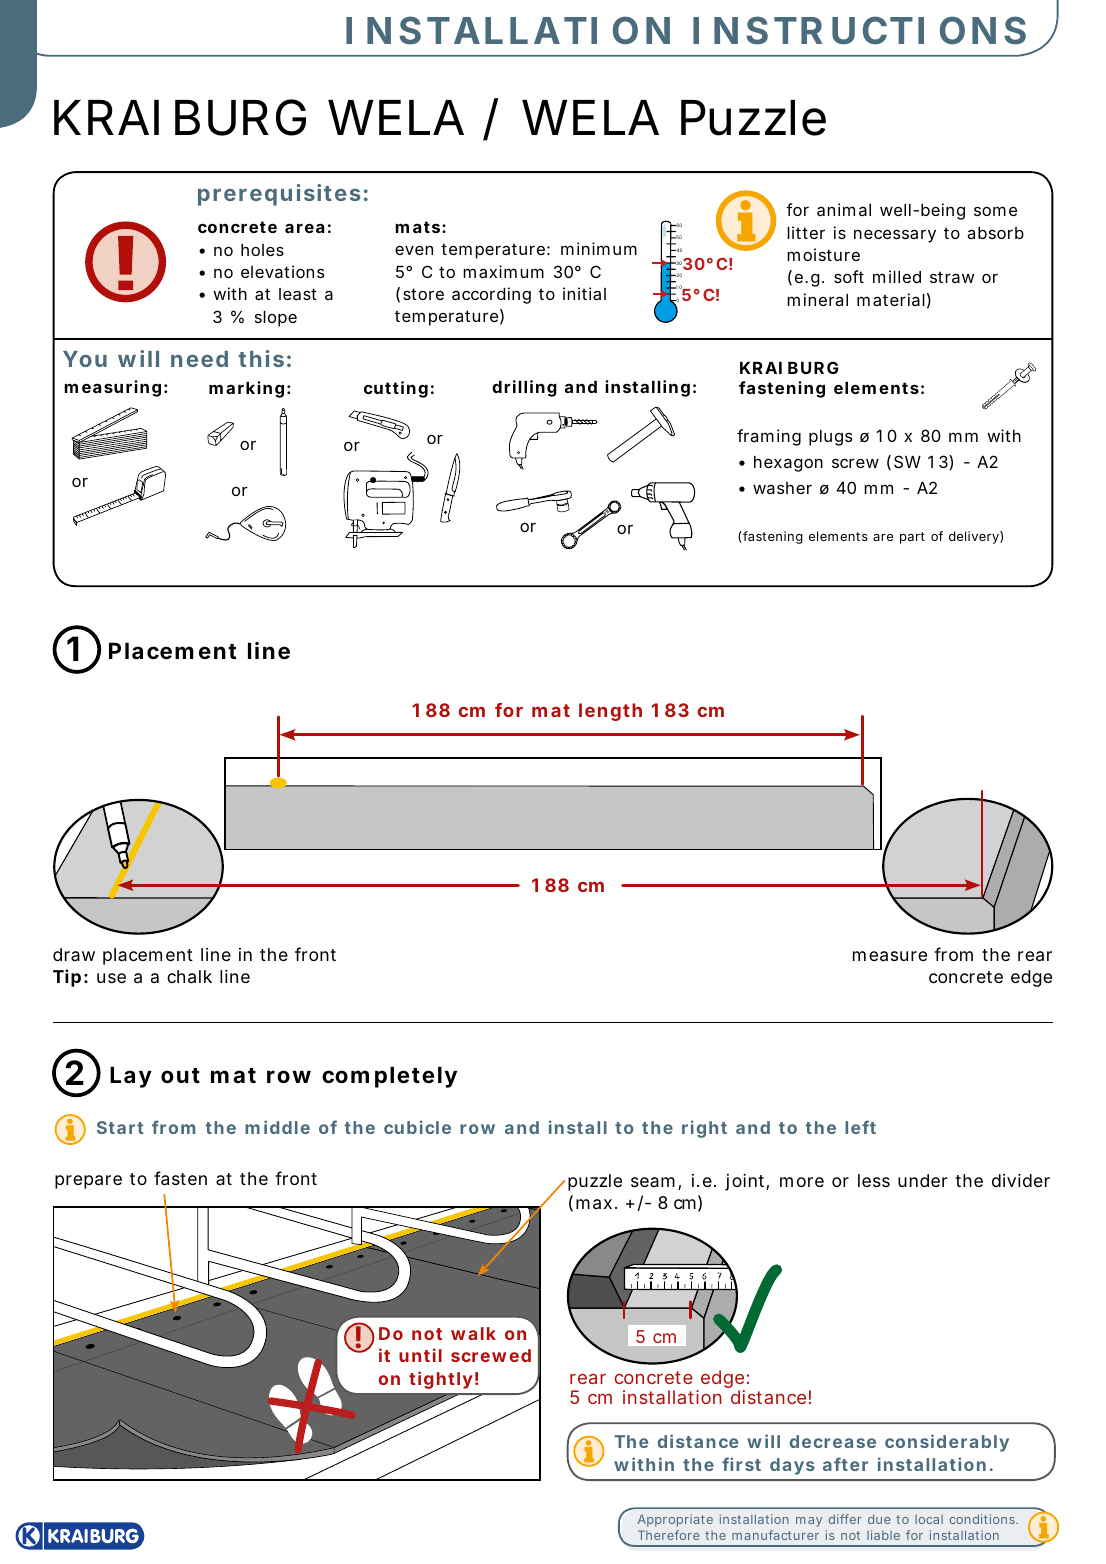 The image size is (1106, 1564). I want to click on left, so click(860, 1127).
